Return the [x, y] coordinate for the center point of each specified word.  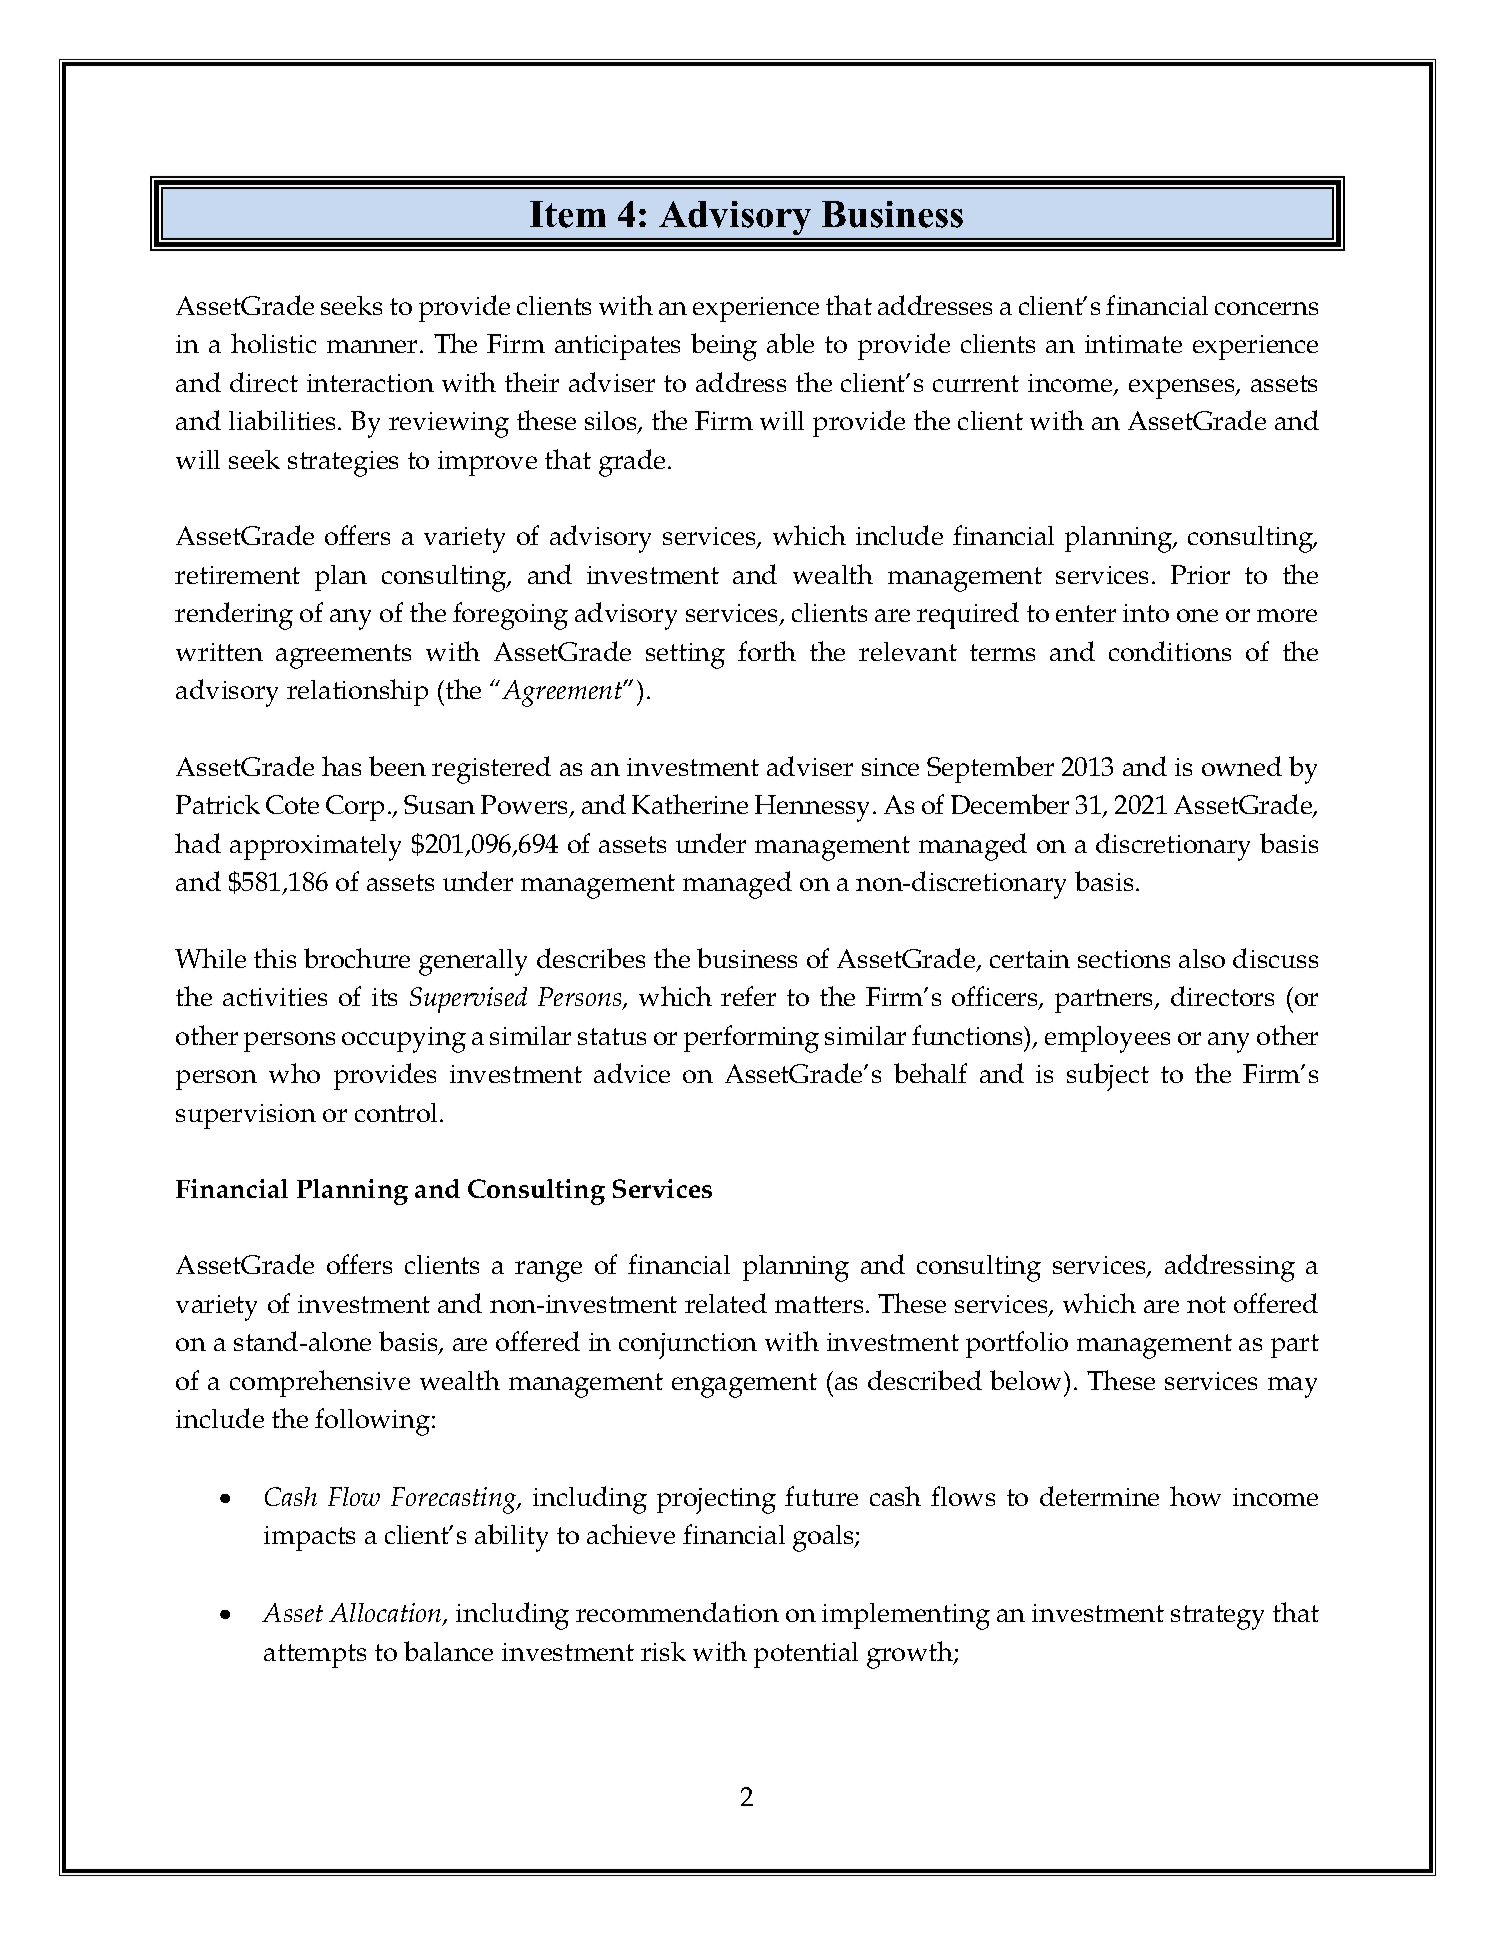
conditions [1170, 651]
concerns [1266, 308]
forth [767, 651]
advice [632, 1073]
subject [1108, 1077]
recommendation [677, 1612]
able [790, 343]
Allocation [386, 1614]
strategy [1217, 1617]
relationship [357, 692]
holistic [273, 343]
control [398, 1112]
